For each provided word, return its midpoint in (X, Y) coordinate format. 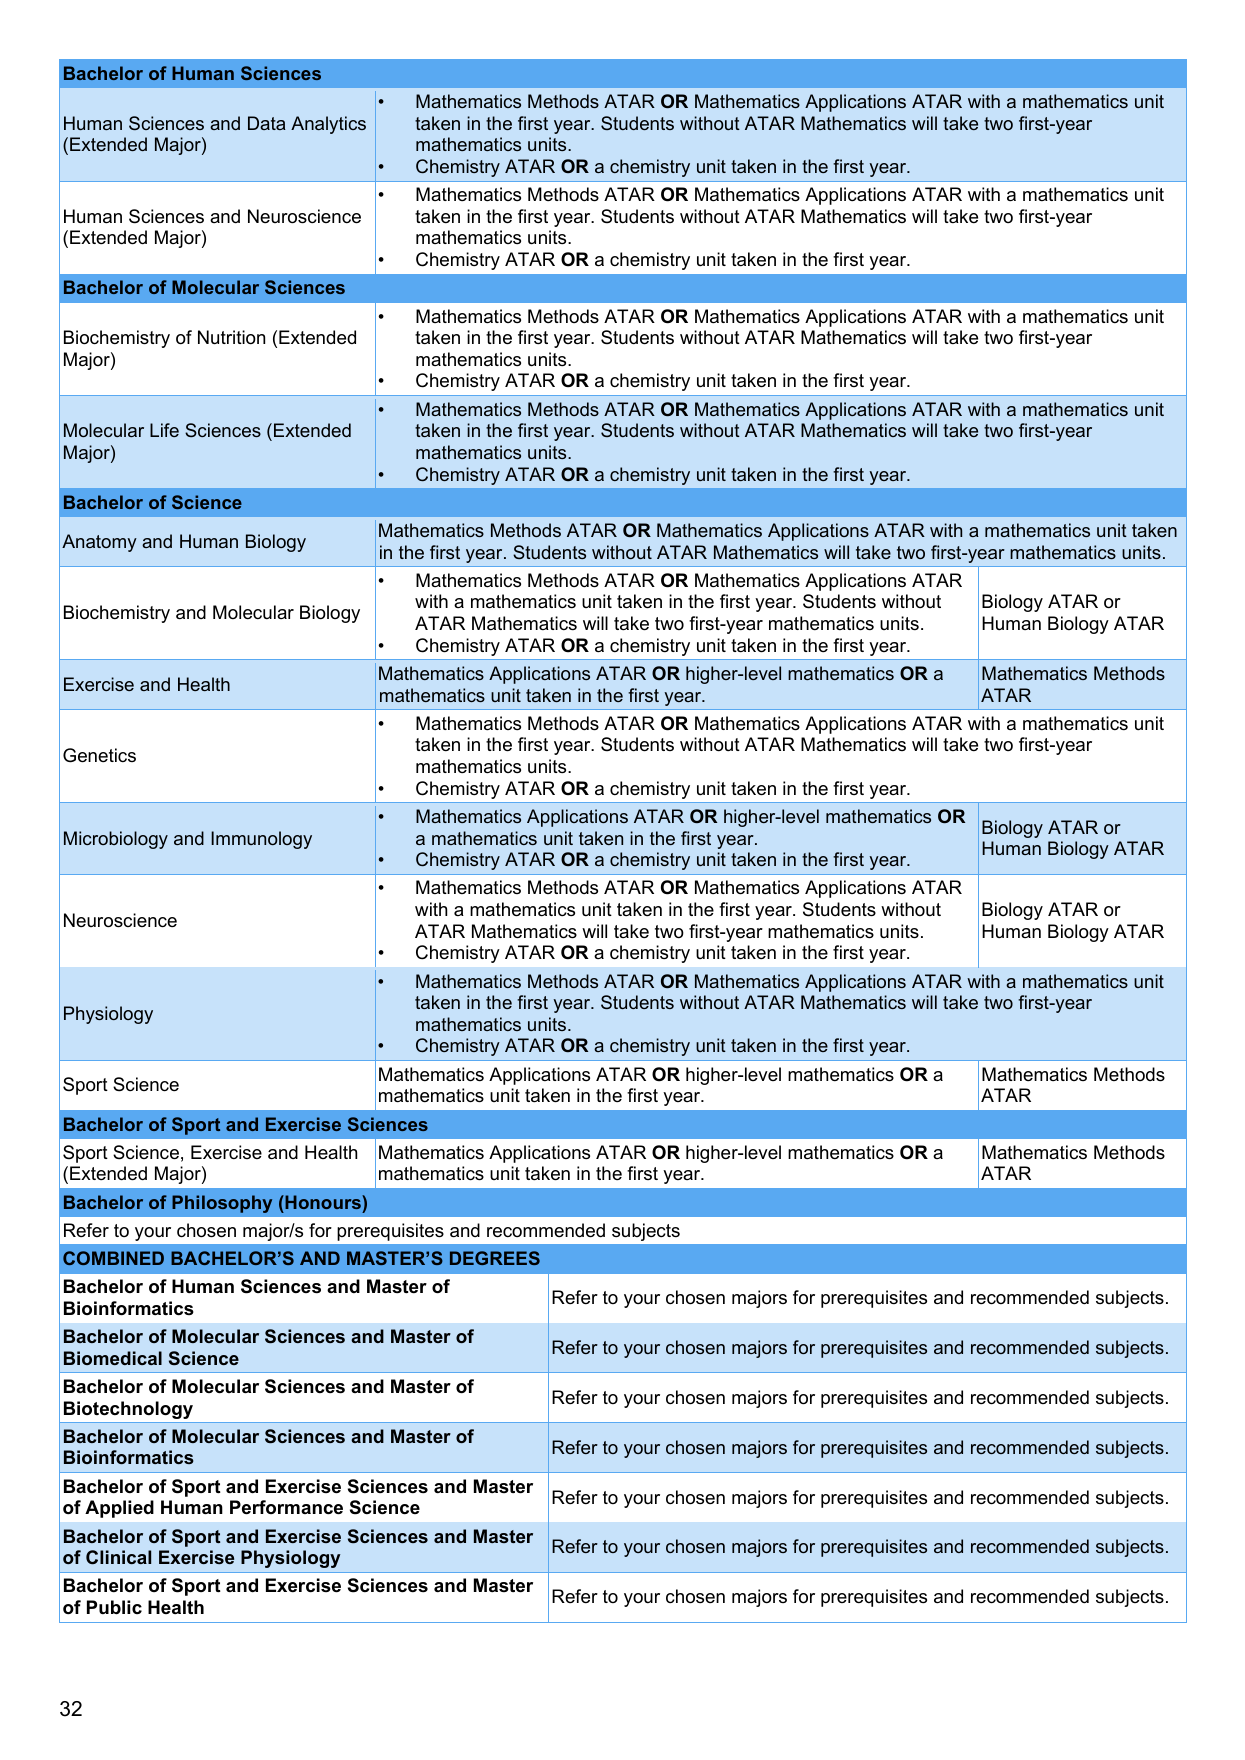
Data (267, 123)
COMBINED (113, 1258)
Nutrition (231, 337)
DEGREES (495, 1258)
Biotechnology (128, 1410)
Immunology (261, 840)
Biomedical (113, 1358)
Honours (323, 1202)
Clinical (118, 1557)
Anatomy (99, 543)
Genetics (99, 755)
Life (164, 430)
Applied (119, 1509)
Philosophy (222, 1204)
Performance (286, 1507)
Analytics (328, 125)
